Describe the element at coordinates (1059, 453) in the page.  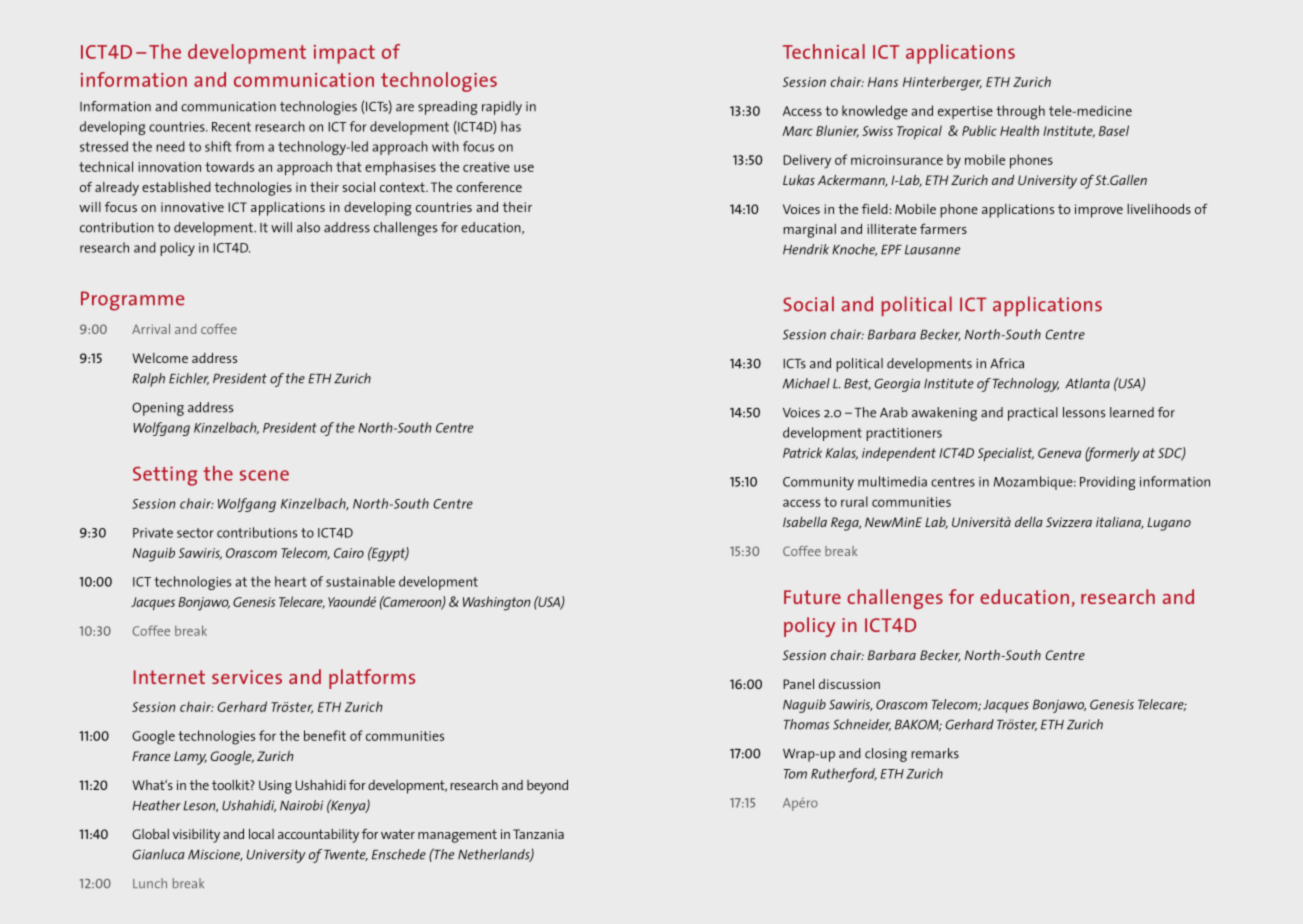
I see `Geneva` at that location.
